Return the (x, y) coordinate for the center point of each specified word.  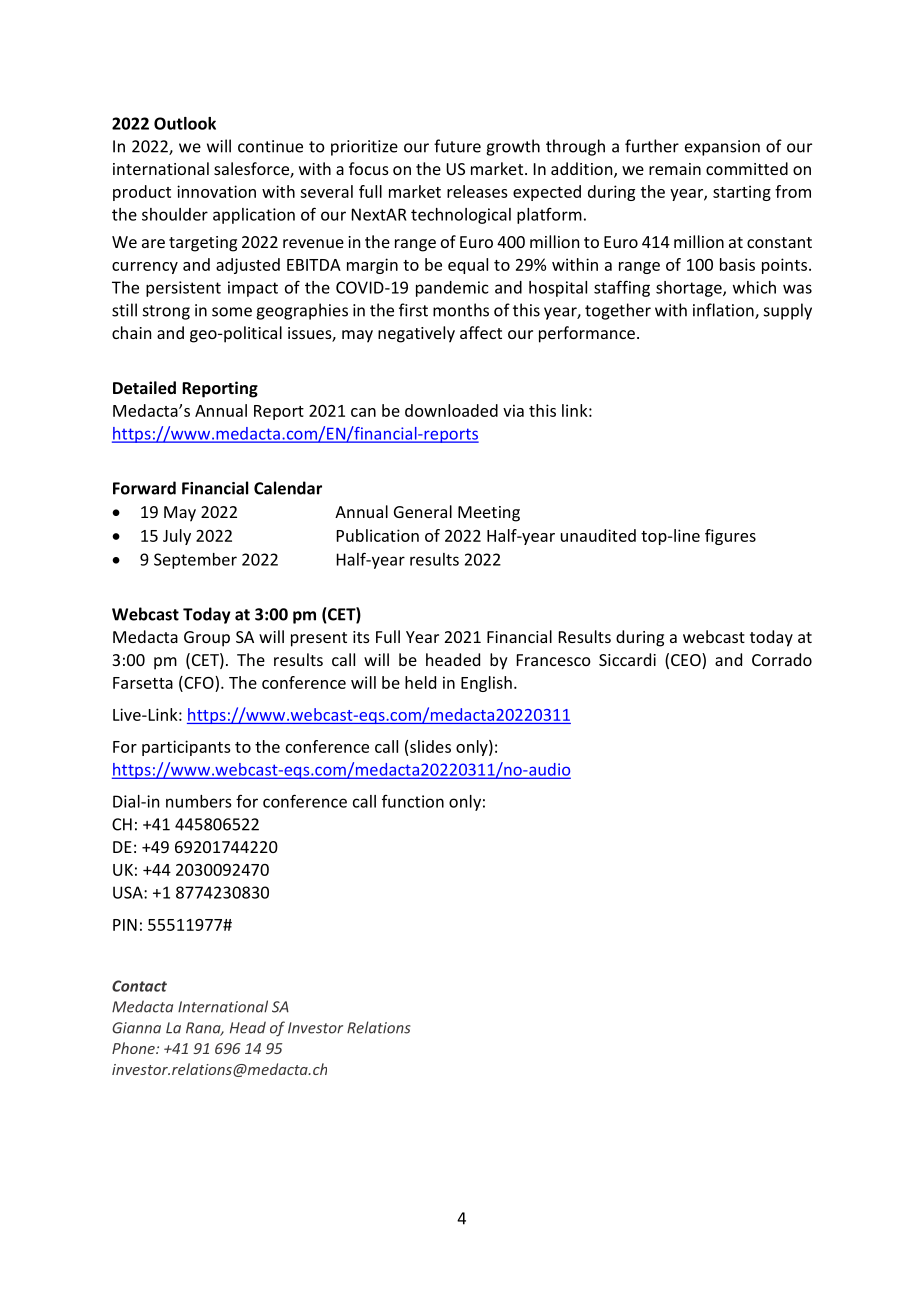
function (413, 801)
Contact (139, 986)
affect (481, 332)
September (195, 561)
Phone (134, 1048)
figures (730, 537)
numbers (198, 801)
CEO (687, 661)
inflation (724, 311)
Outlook (185, 123)
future (457, 146)
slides (430, 746)
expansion (722, 148)
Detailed (144, 387)
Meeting (489, 514)
